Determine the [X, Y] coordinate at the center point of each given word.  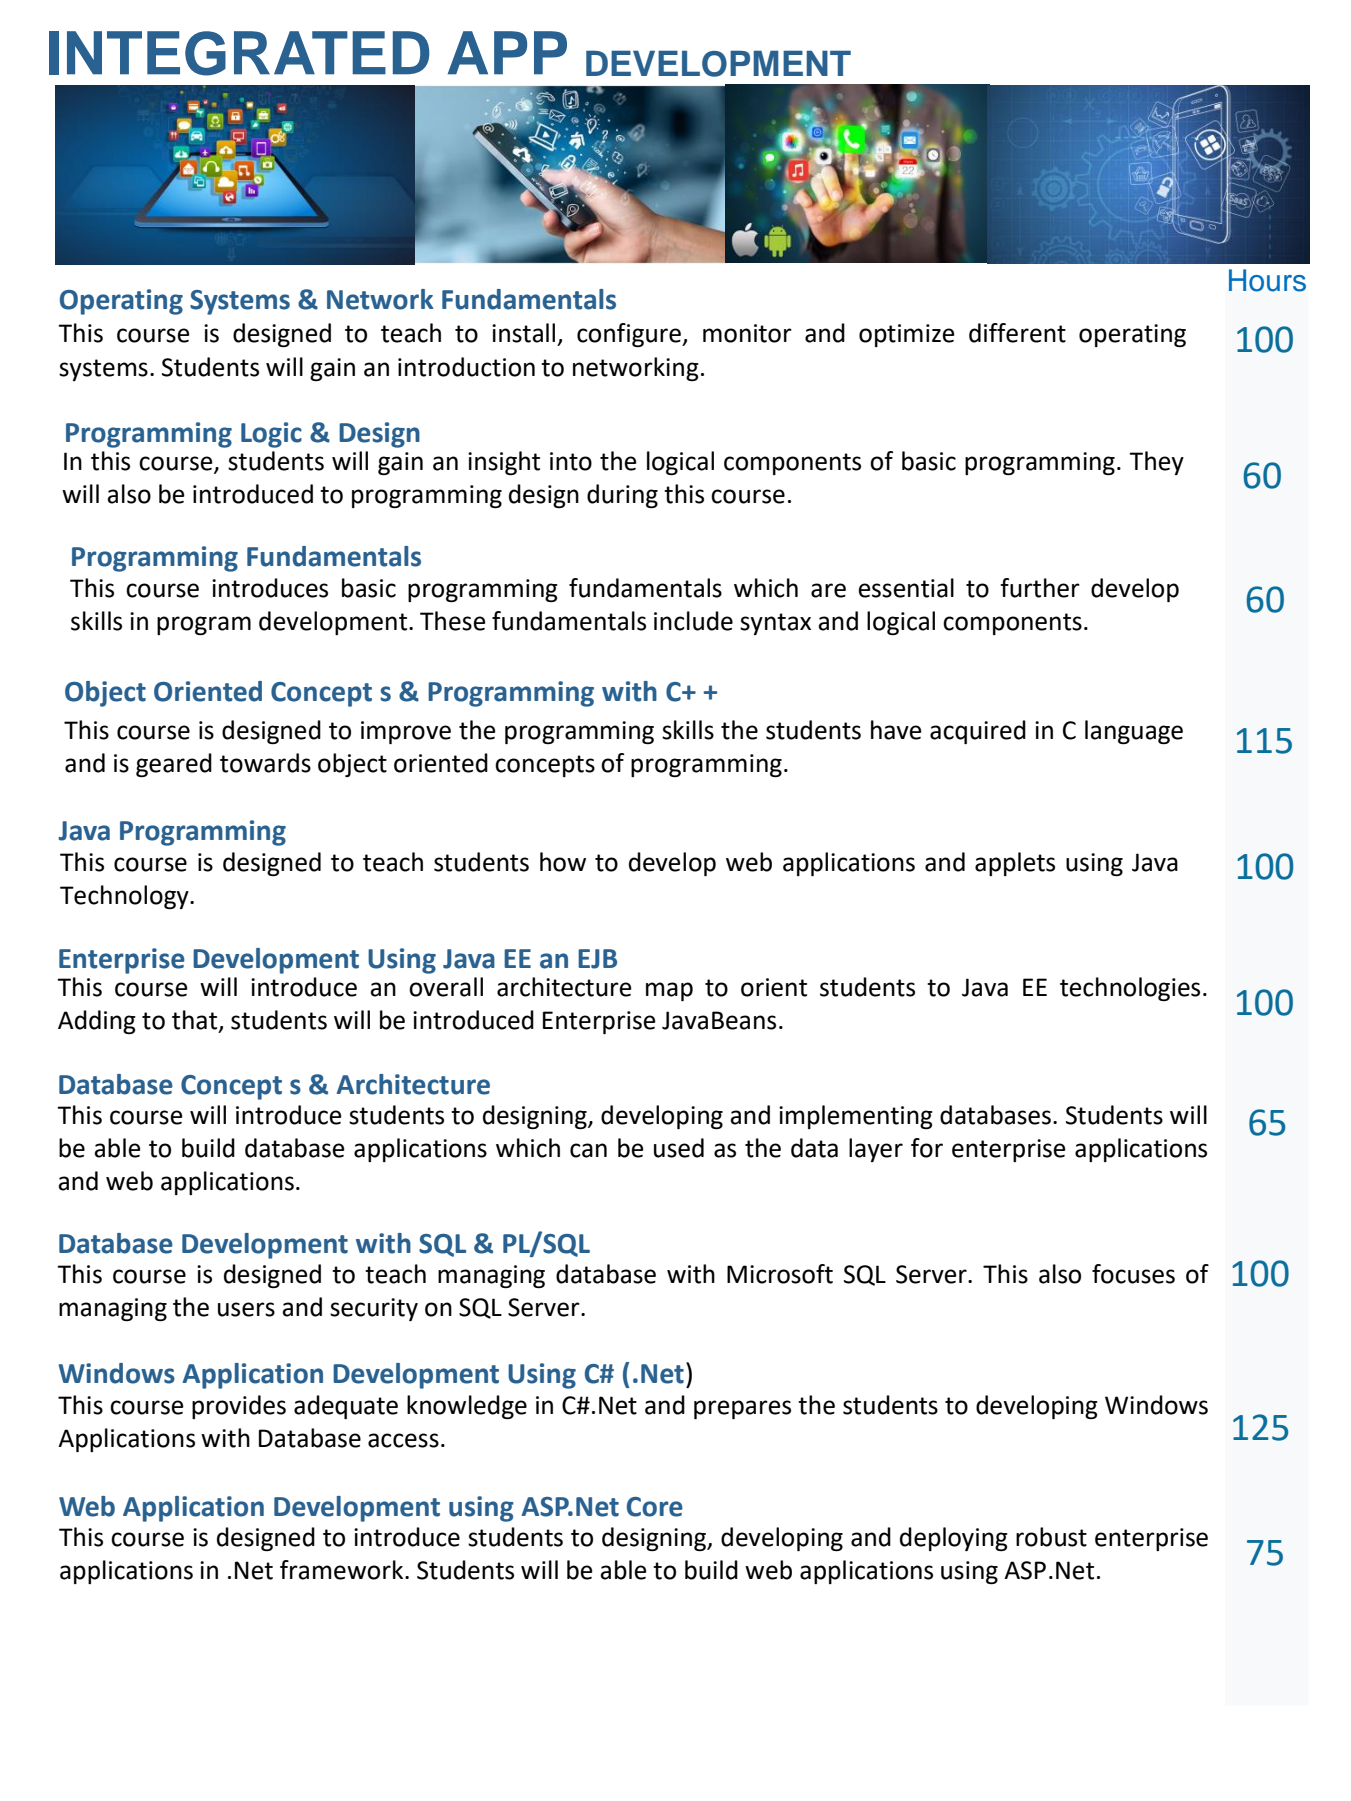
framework [343, 1570]
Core [655, 1507]
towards [265, 763]
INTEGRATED [239, 53]
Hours [1267, 280]
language [1134, 732]
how [563, 862]
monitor [747, 333]
